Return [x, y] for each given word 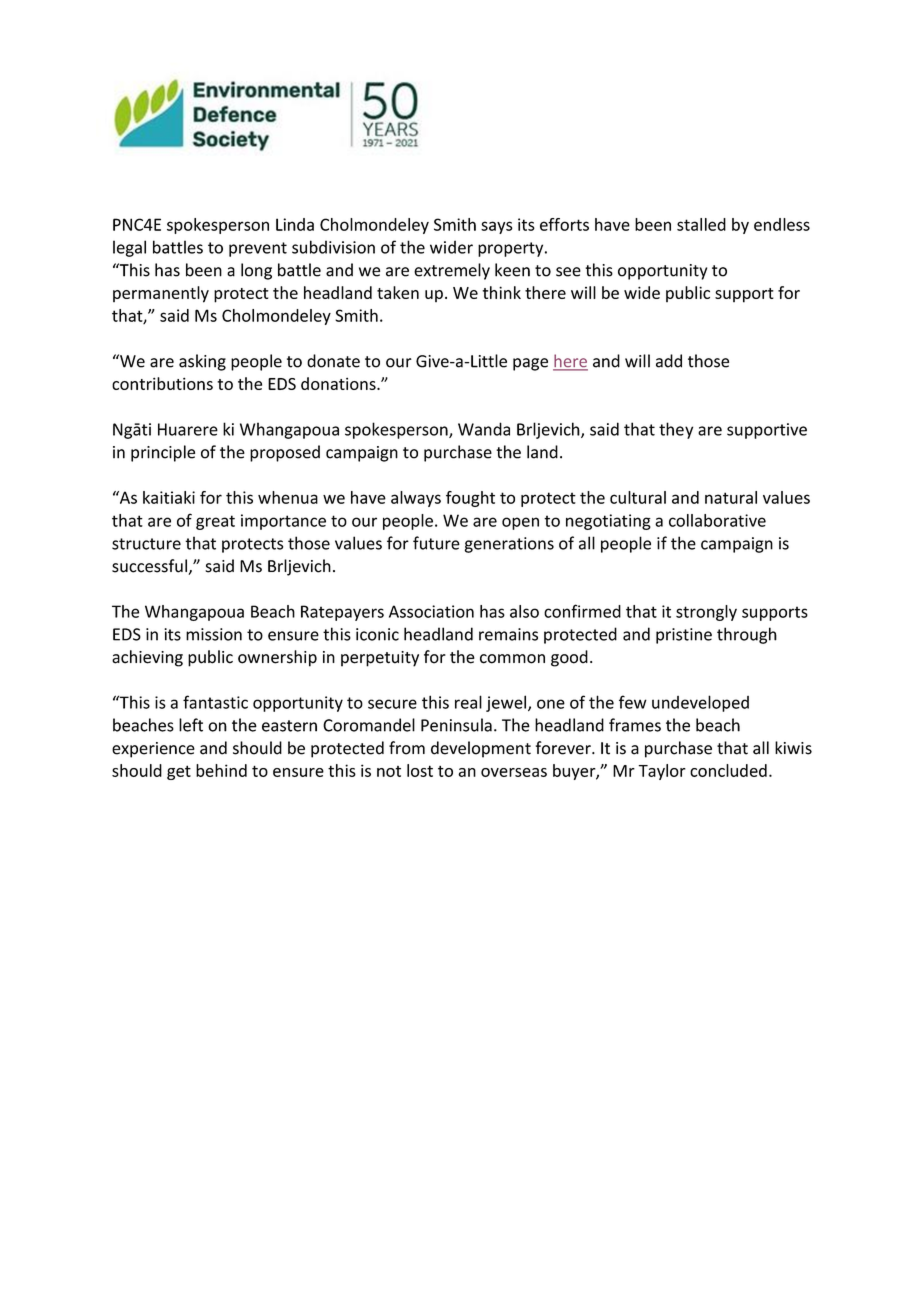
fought [470, 499]
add [669, 361]
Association [431, 611]
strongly [706, 613]
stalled [701, 224]
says [497, 227]
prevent [258, 249]
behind [221, 770]
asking [202, 362]
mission [214, 634]
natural [731, 497]
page [530, 364]
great [215, 522]
